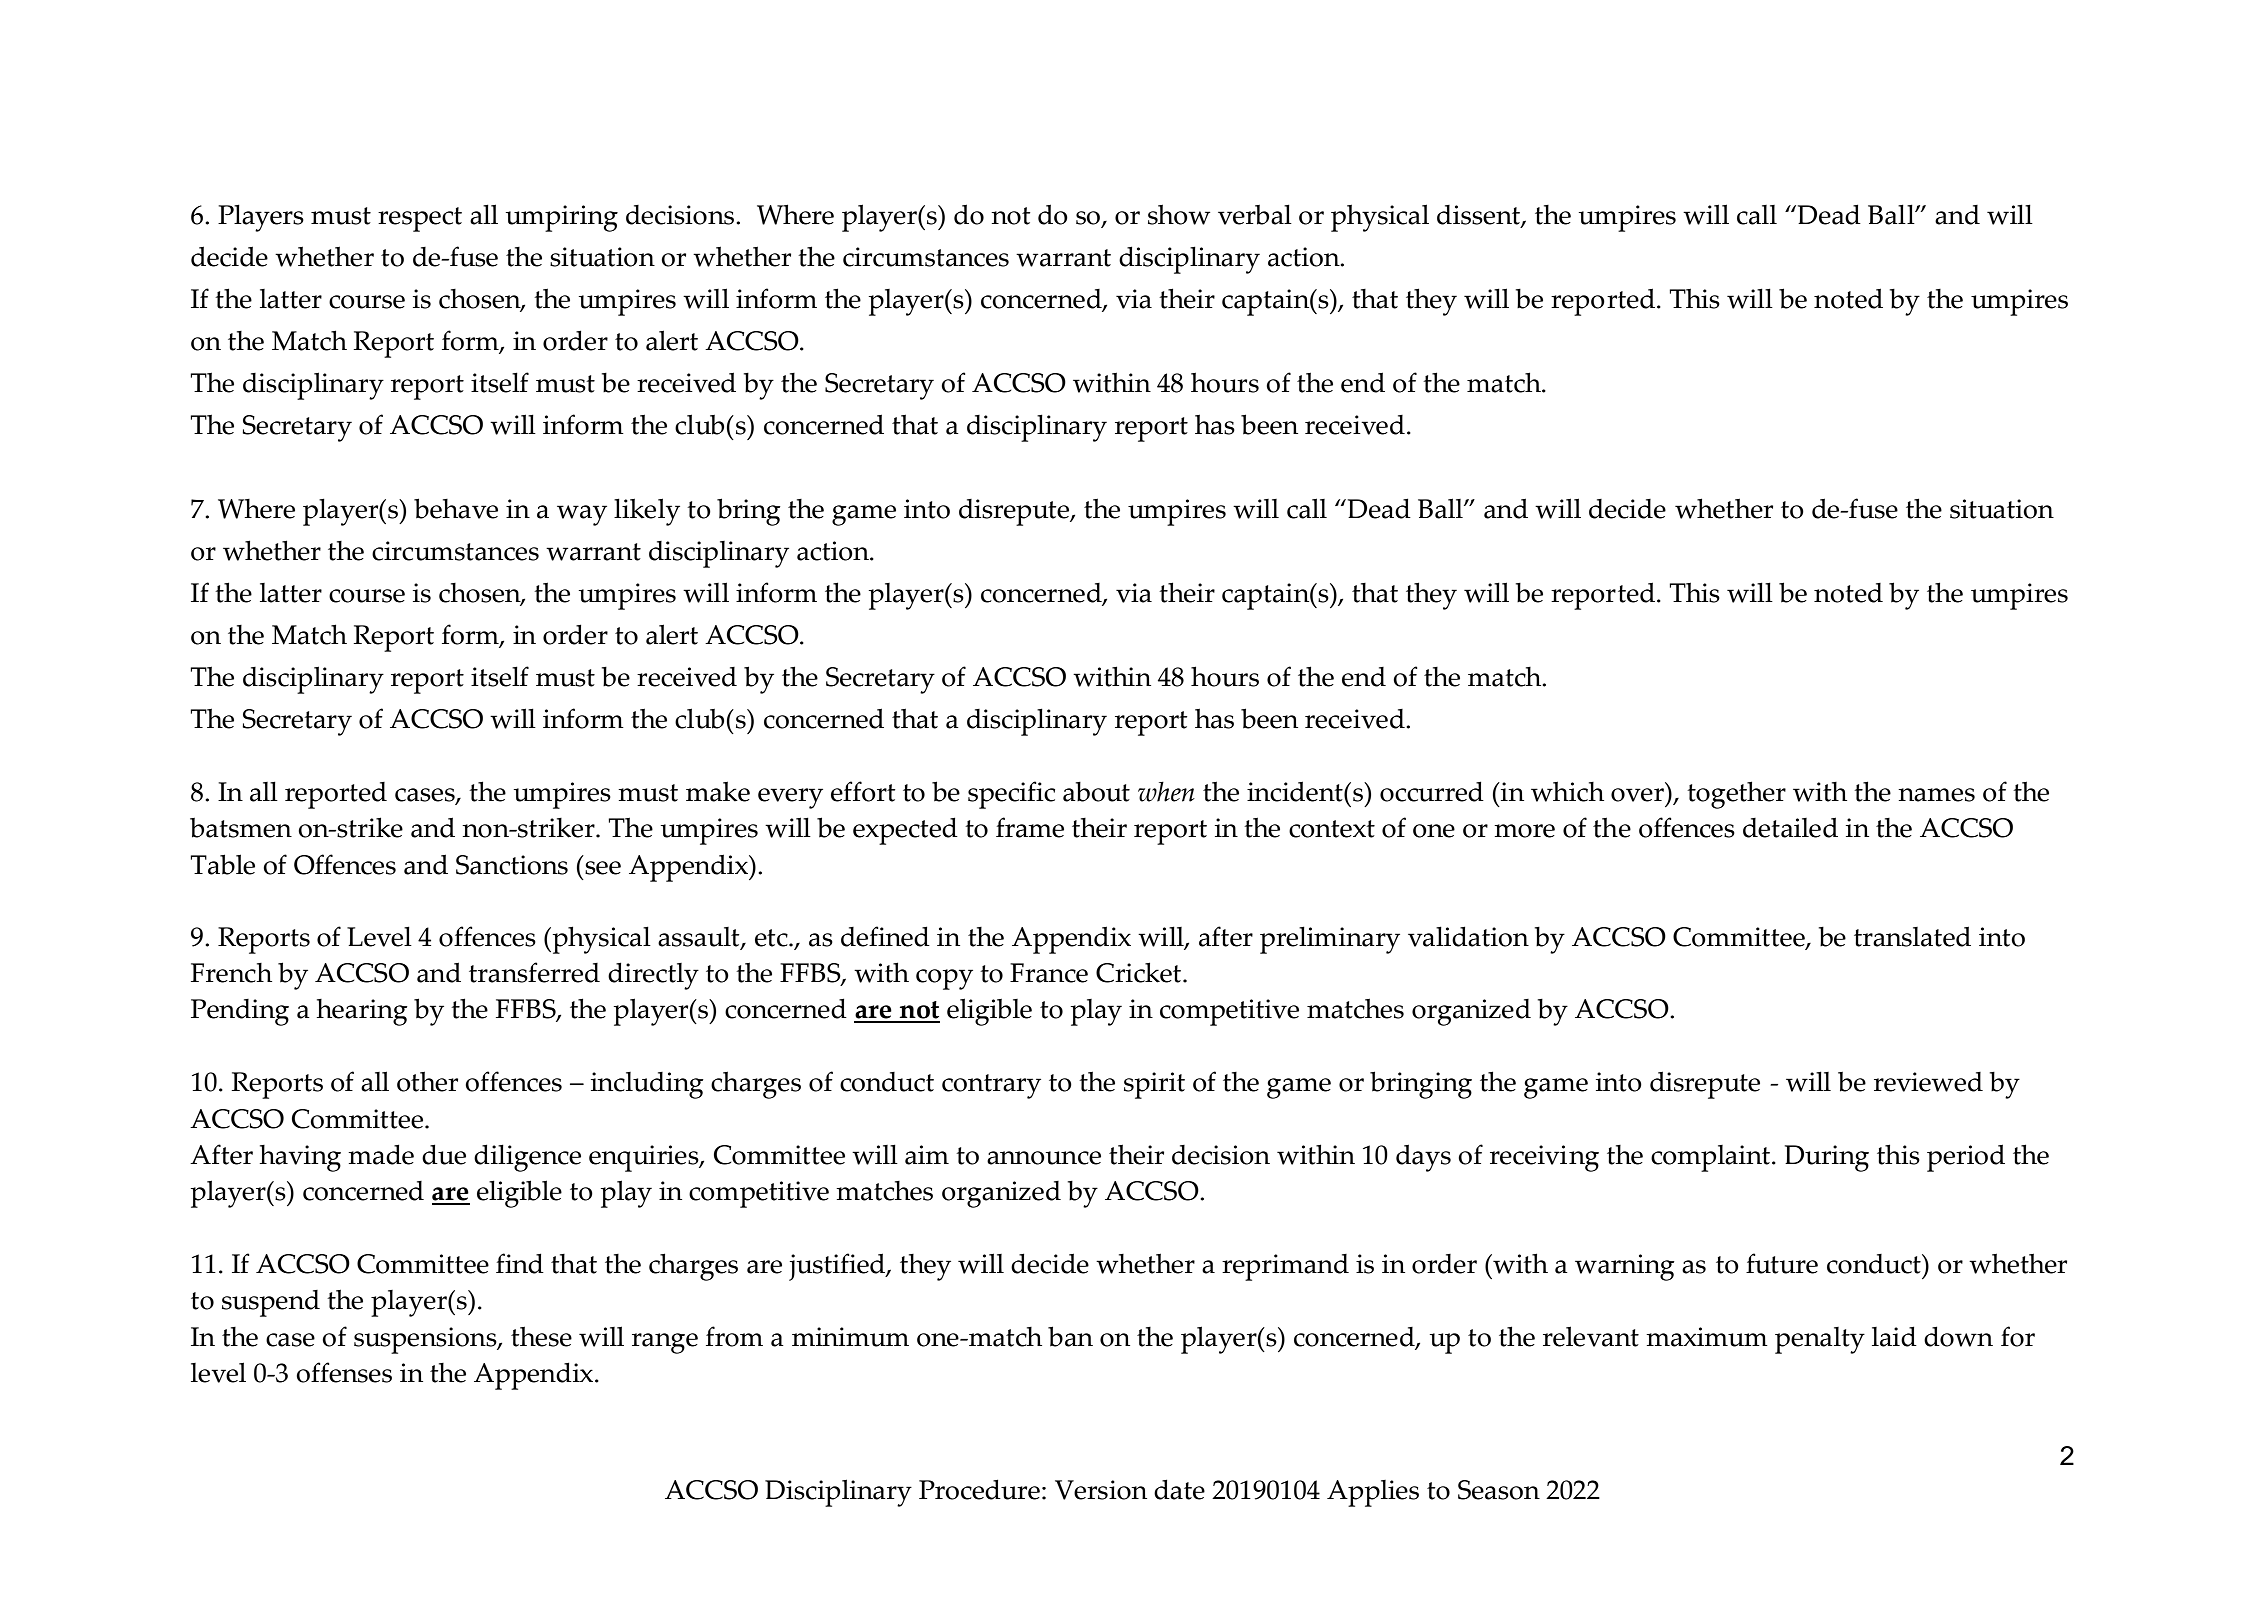  I want to click on offenses, so click(344, 1372).
